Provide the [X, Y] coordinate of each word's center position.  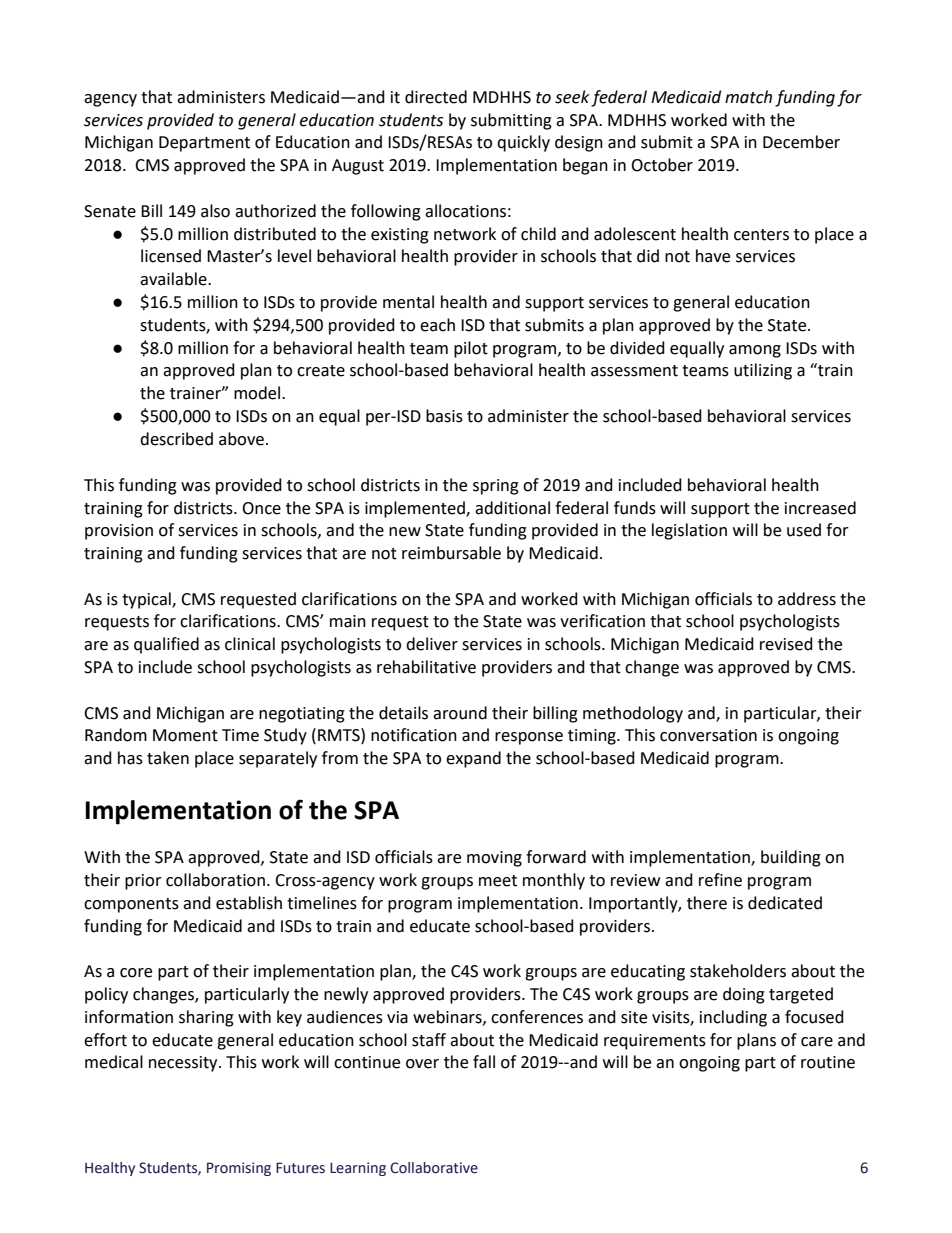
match [748, 97]
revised [786, 644]
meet [498, 881]
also [215, 211]
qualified [166, 645]
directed [436, 97]
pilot [471, 349]
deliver [432, 644]
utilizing [763, 371]
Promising [239, 1169]
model [258, 393]
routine [828, 1062]
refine [720, 880]
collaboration [215, 880]
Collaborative [434, 1168]
